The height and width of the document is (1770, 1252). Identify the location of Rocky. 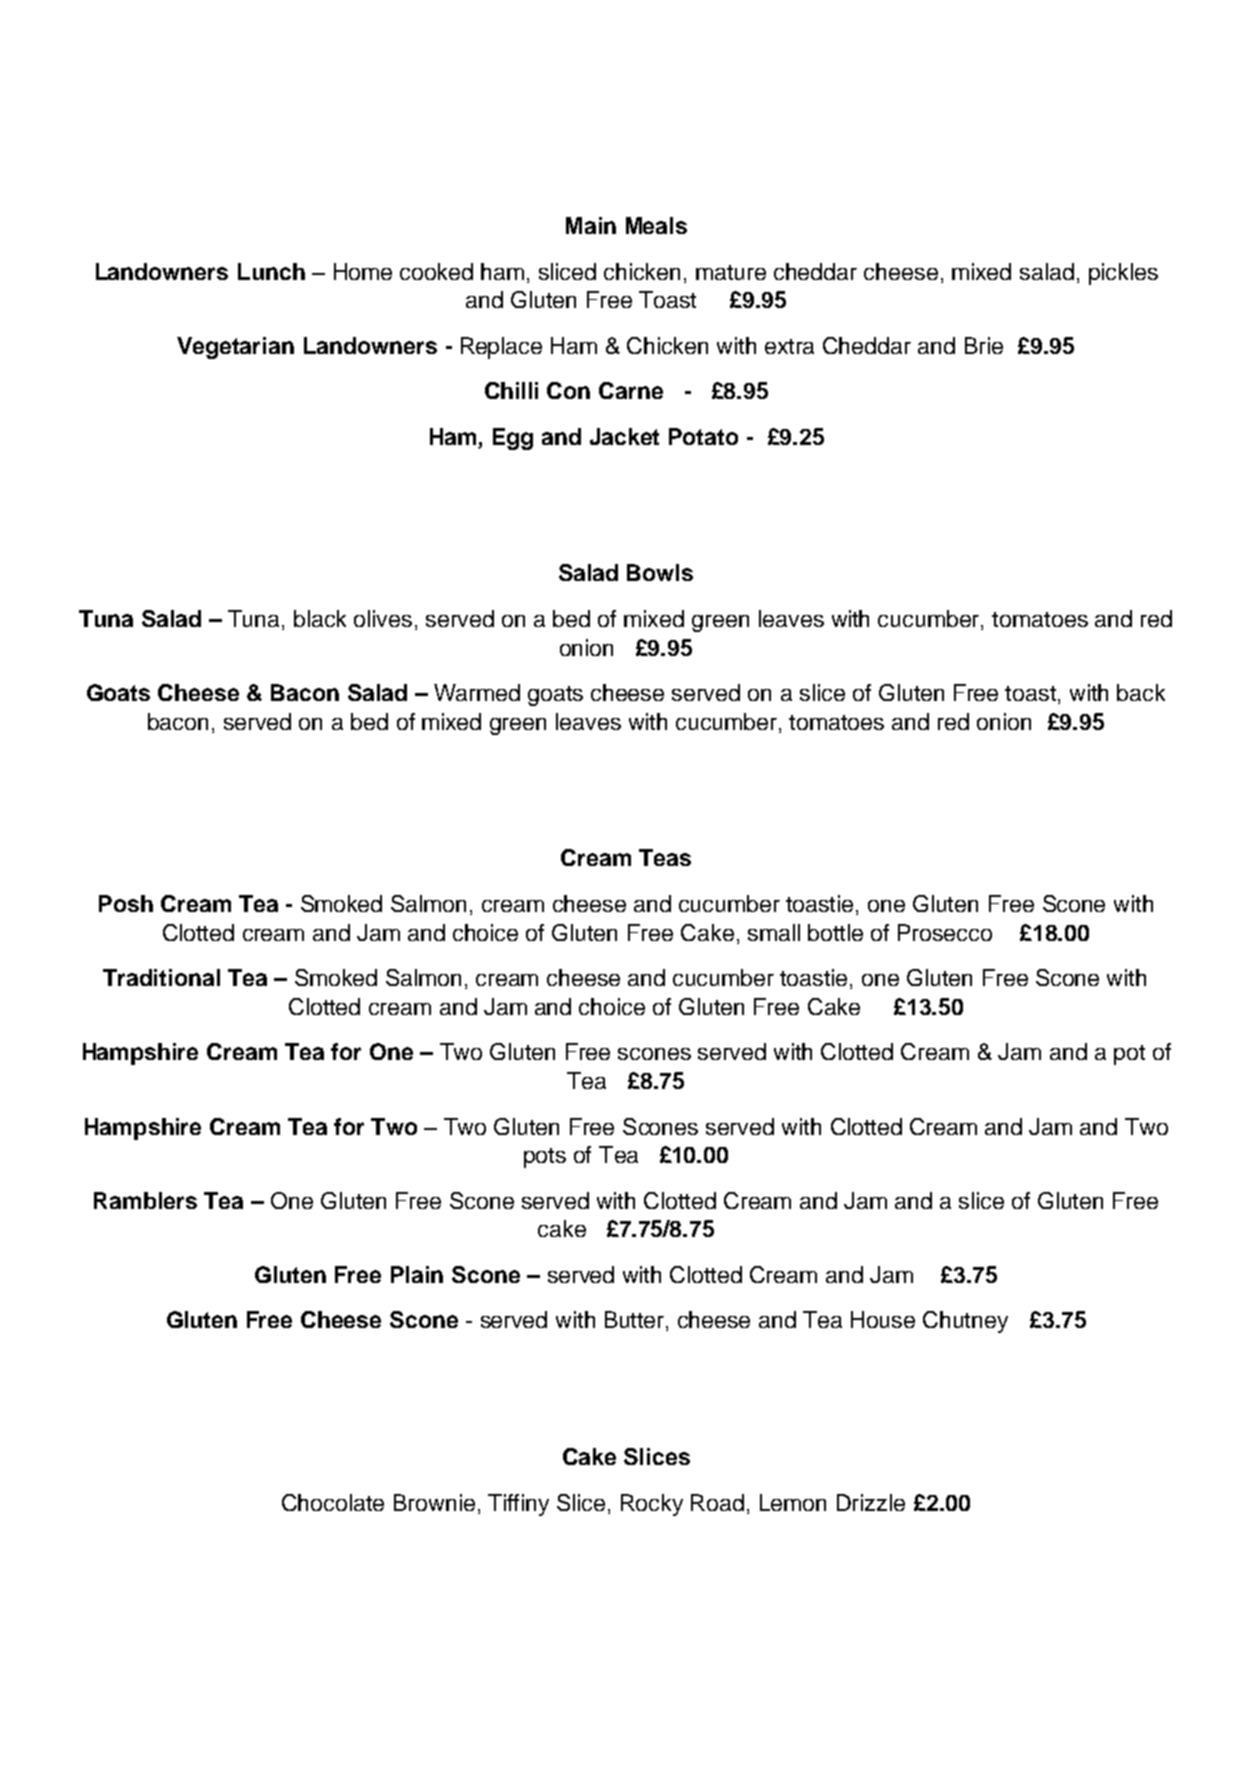
(652, 1505).
